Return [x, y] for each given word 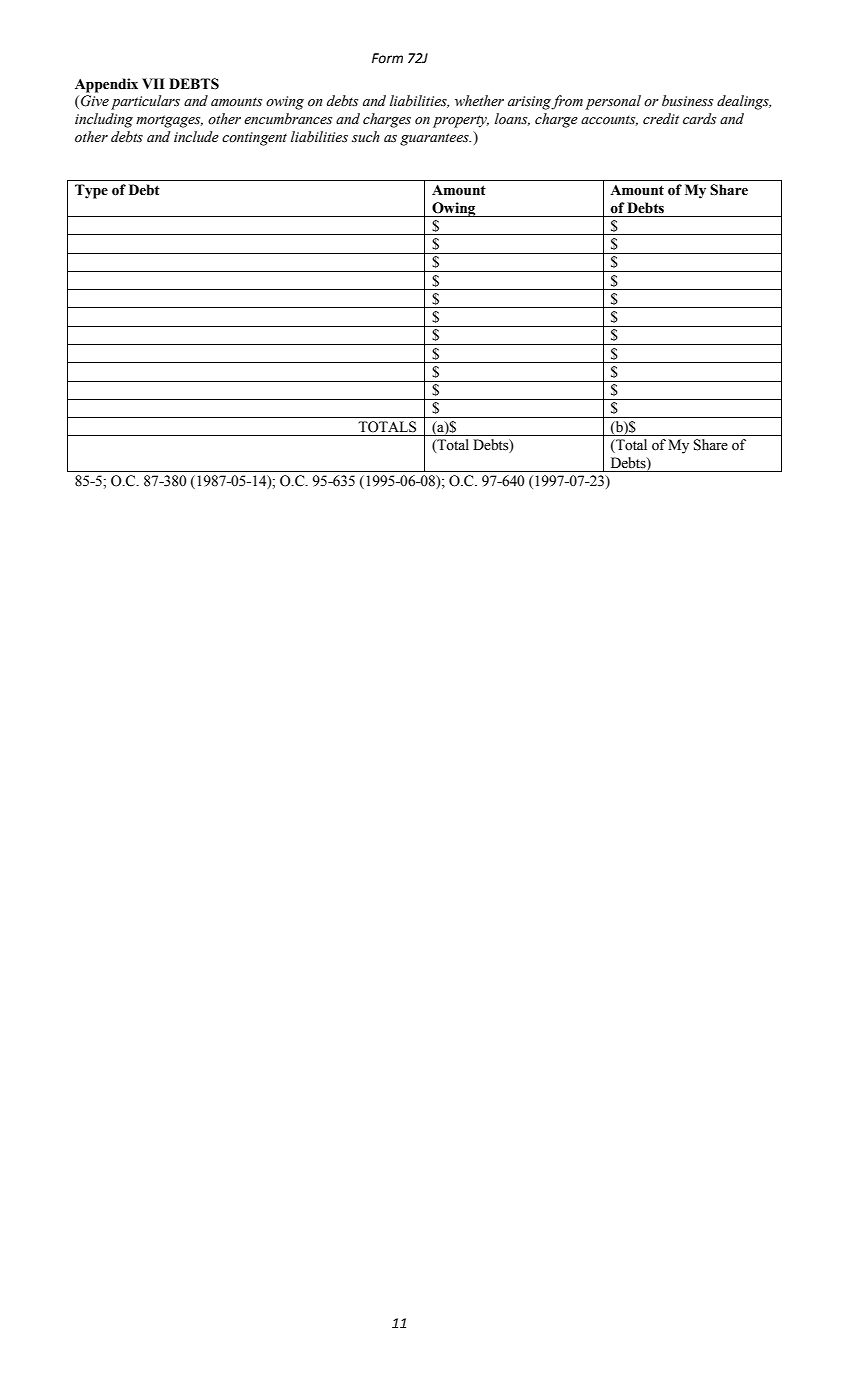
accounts [609, 121]
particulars [145, 102]
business [688, 101]
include [196, 137]
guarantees [435, 139]
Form [387, 58]
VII [153, 83]
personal [613, 102]
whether [479, 101]
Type [91, 191]
